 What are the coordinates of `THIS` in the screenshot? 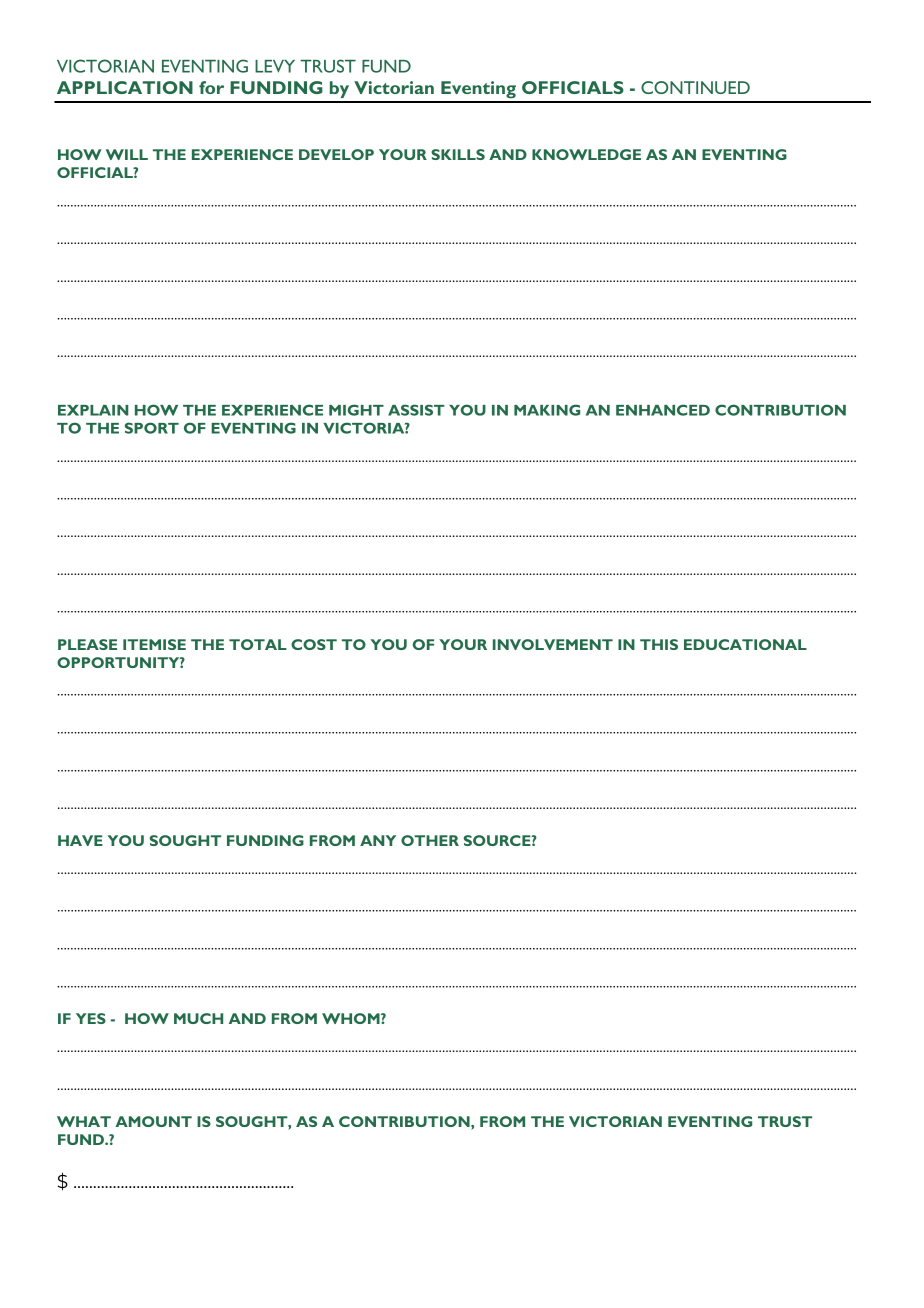 It's located at (659, 644).
